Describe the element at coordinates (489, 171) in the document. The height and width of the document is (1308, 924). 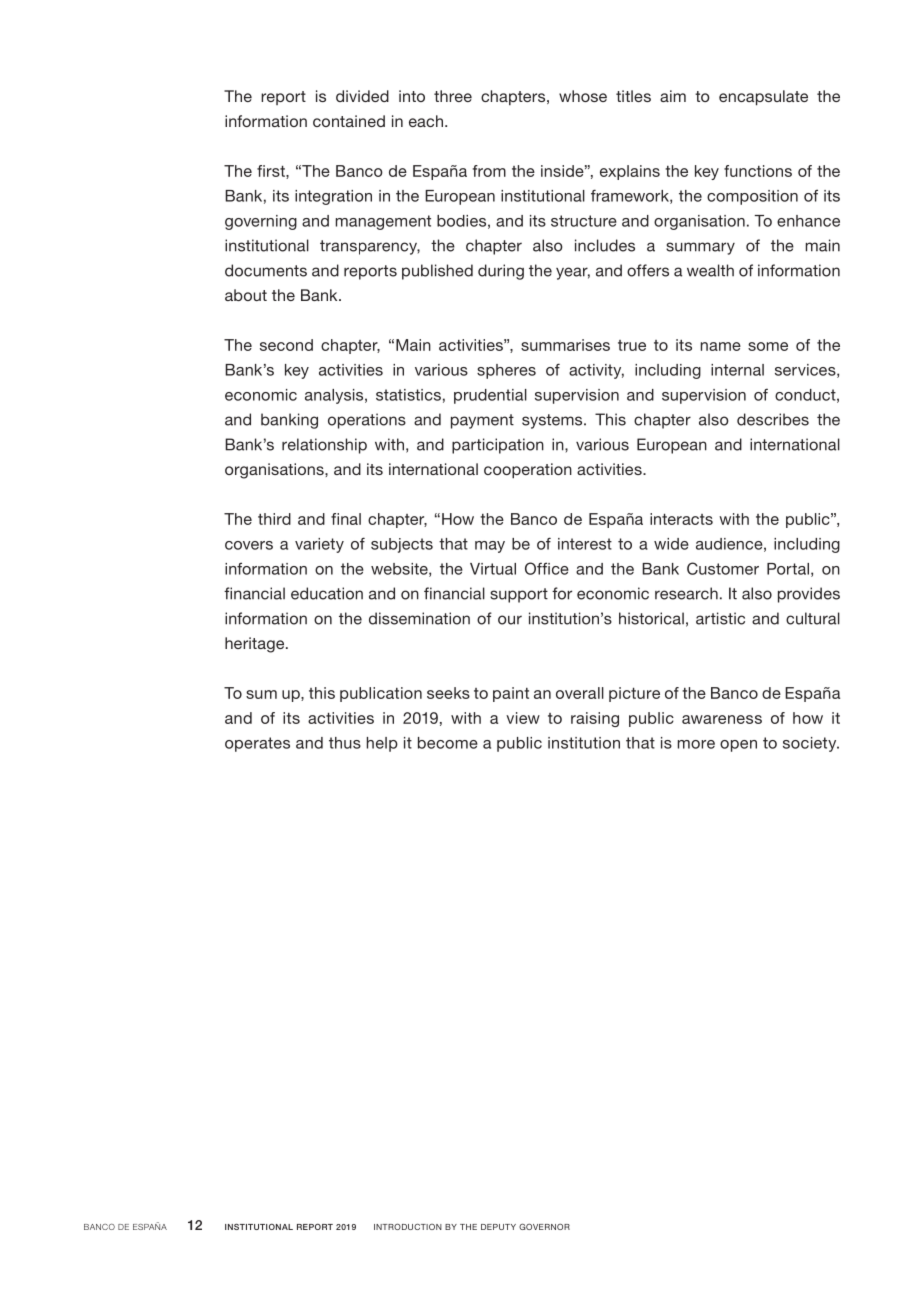
I see `from` at that location.
